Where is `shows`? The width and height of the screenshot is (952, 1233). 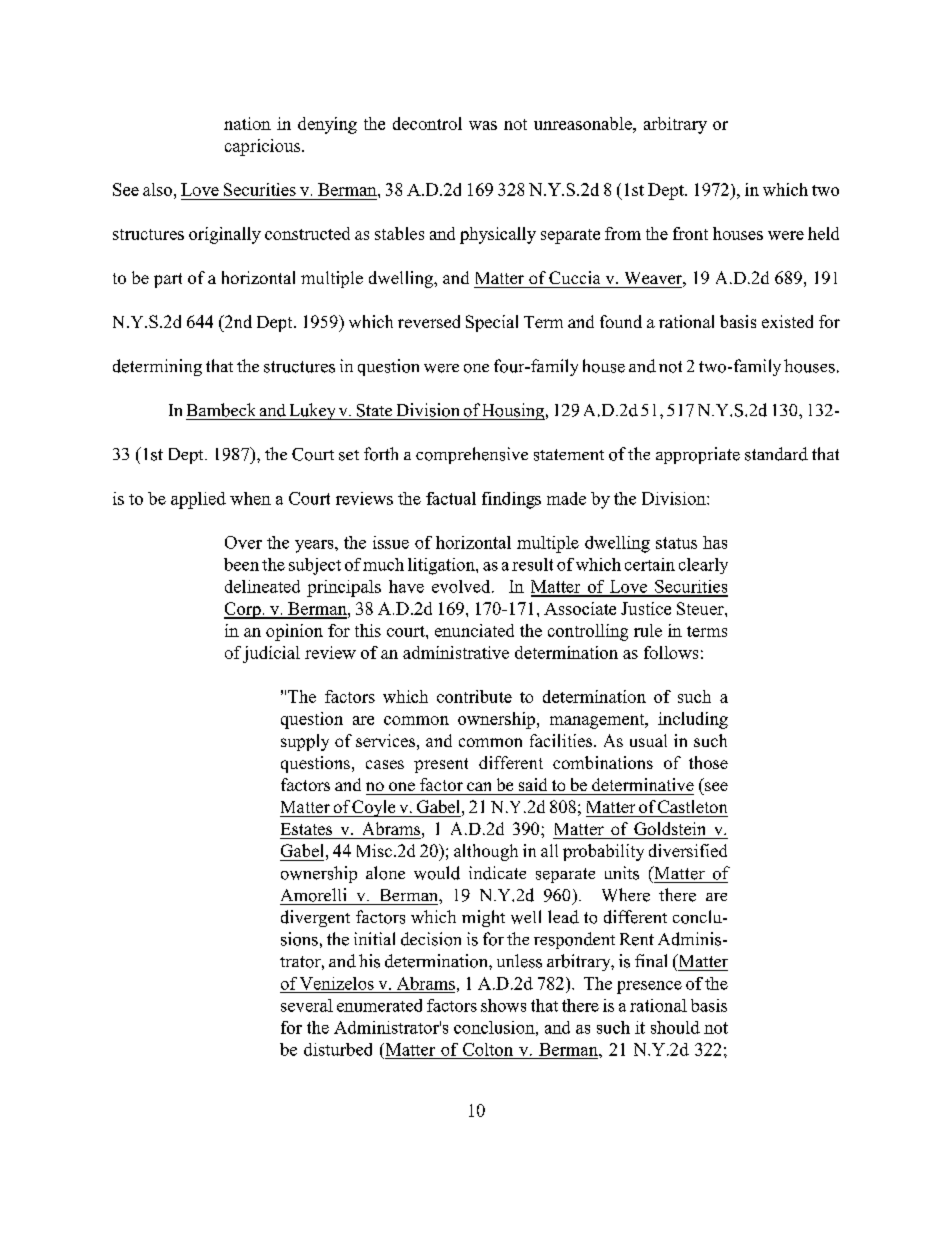
shows is located at coordinates (503, 1005).
